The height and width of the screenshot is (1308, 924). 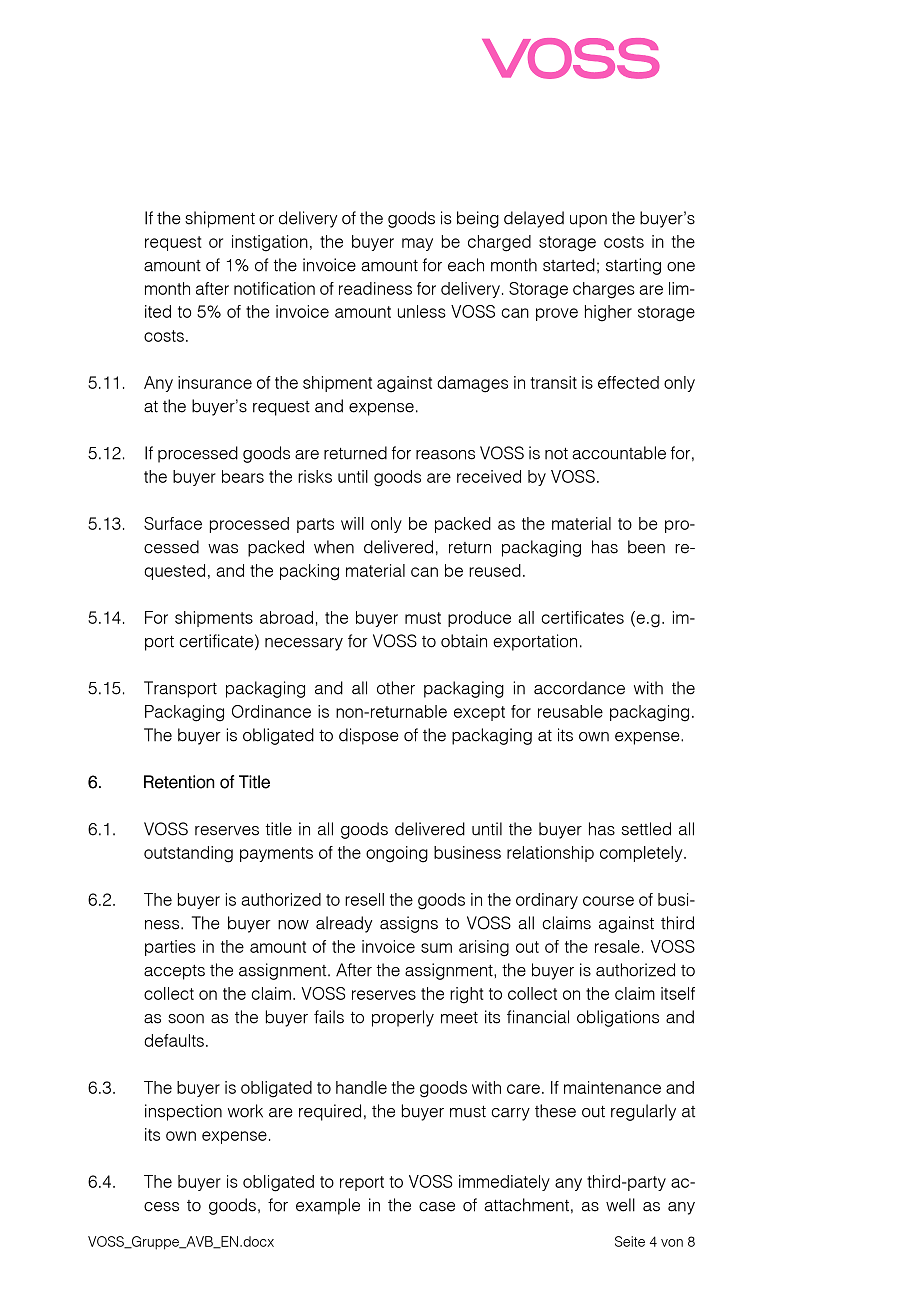 What do you see at coordinates (243, 476) in the screenshot?
I see `bears` at bounding box center [243, 476].
